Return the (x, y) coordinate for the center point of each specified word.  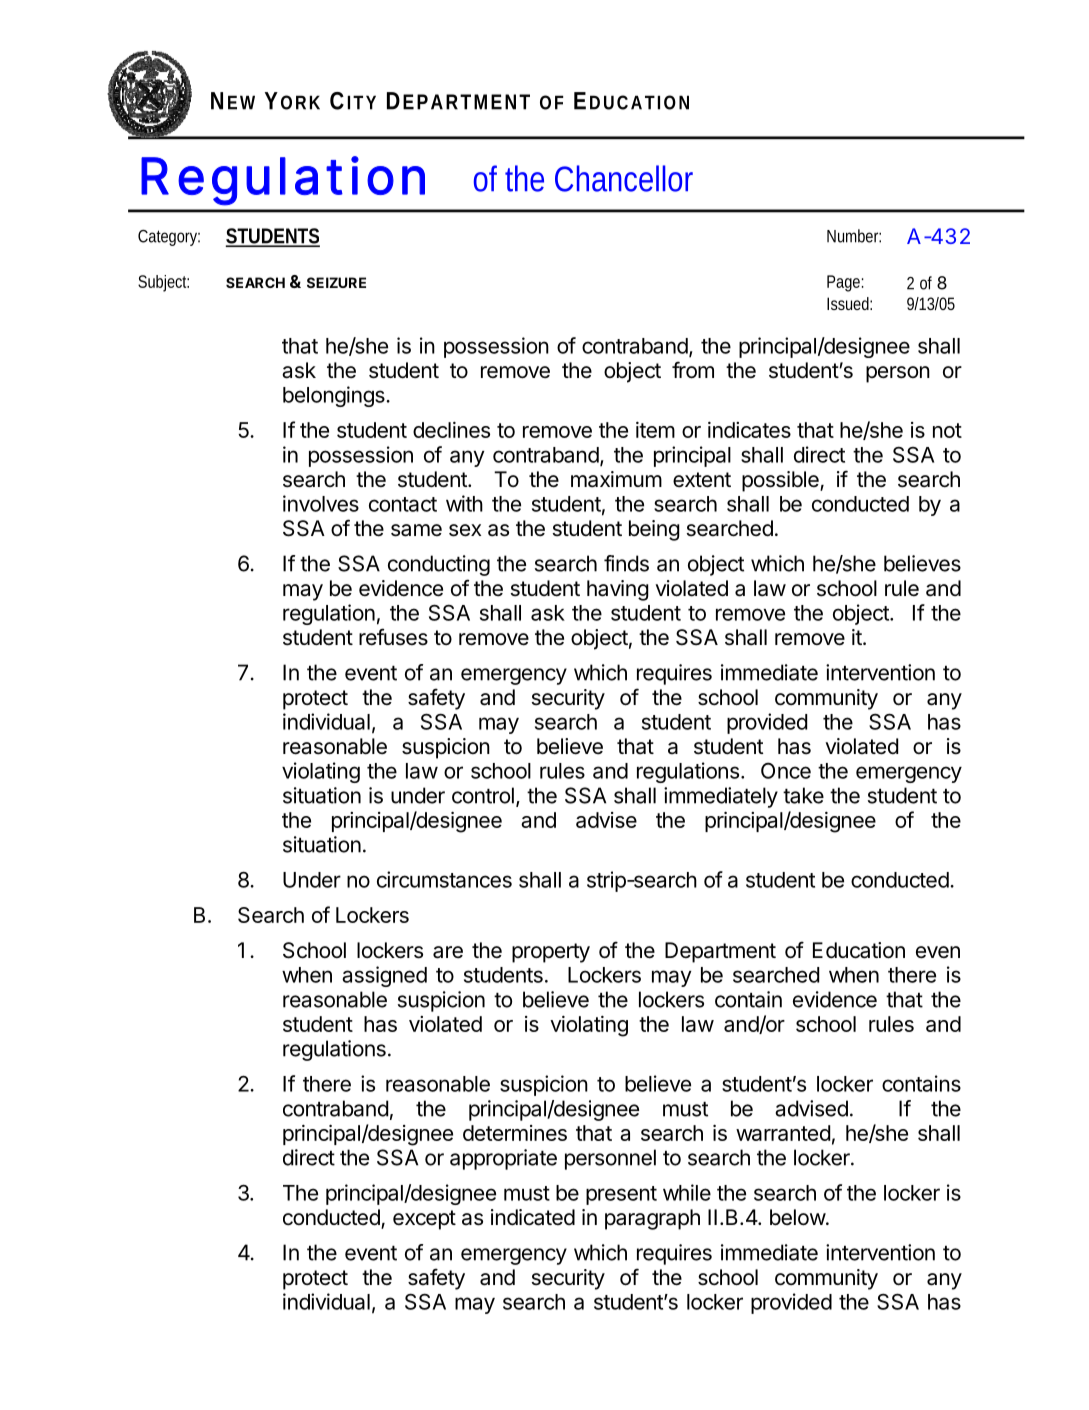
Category (169, 238)
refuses (393, 637)
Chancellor (624, 178)
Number (854, 236)
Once (786, 770)
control (483, 795)
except (424, 1220)
